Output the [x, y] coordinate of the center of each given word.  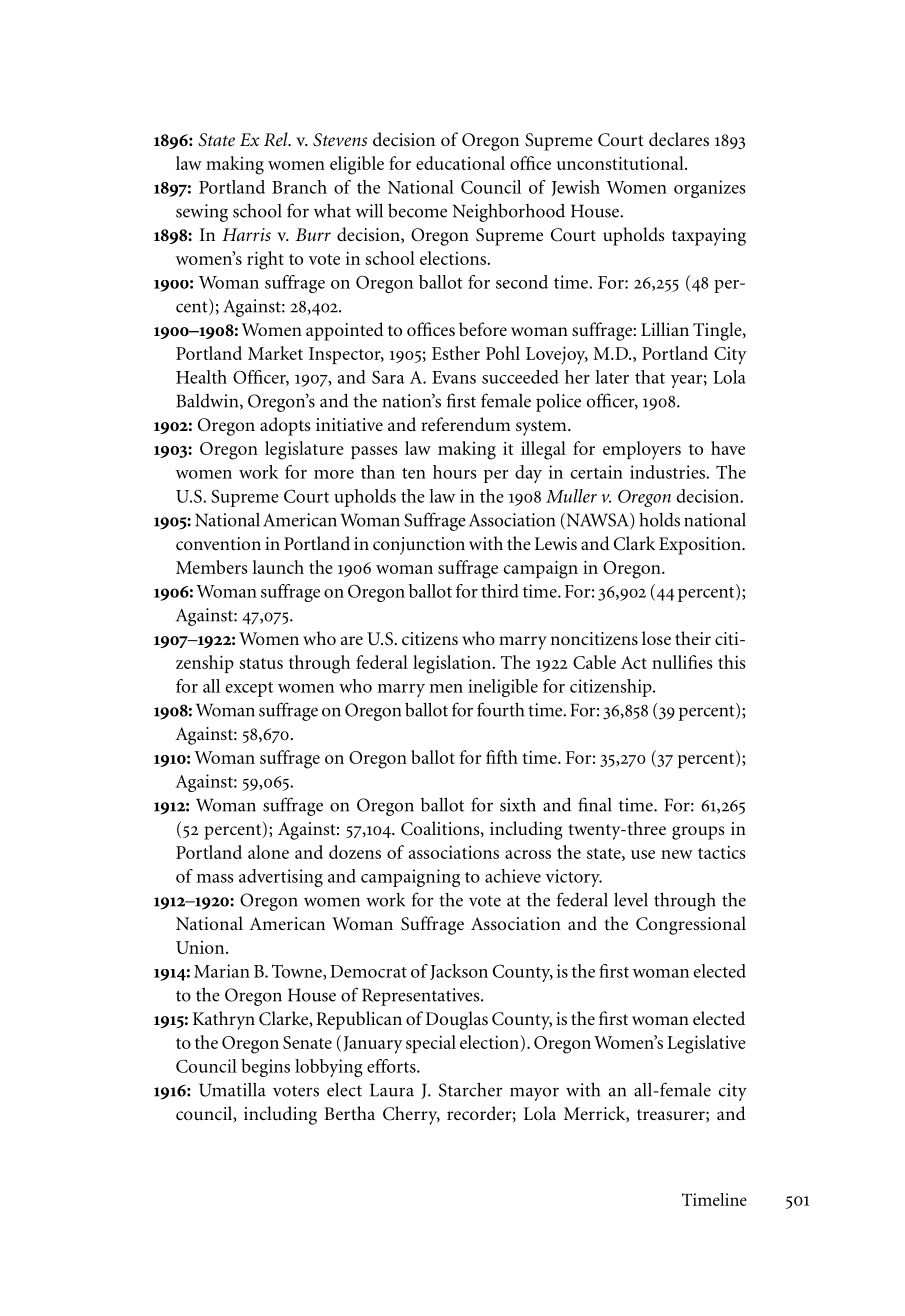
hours [454, 472]
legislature [304, 450]
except [249, 689]
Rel [277, 139]
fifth [502, 757]
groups [698, 833]
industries [668, 472]
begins [265, 1068]
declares [679, 139]
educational [460, 163]
